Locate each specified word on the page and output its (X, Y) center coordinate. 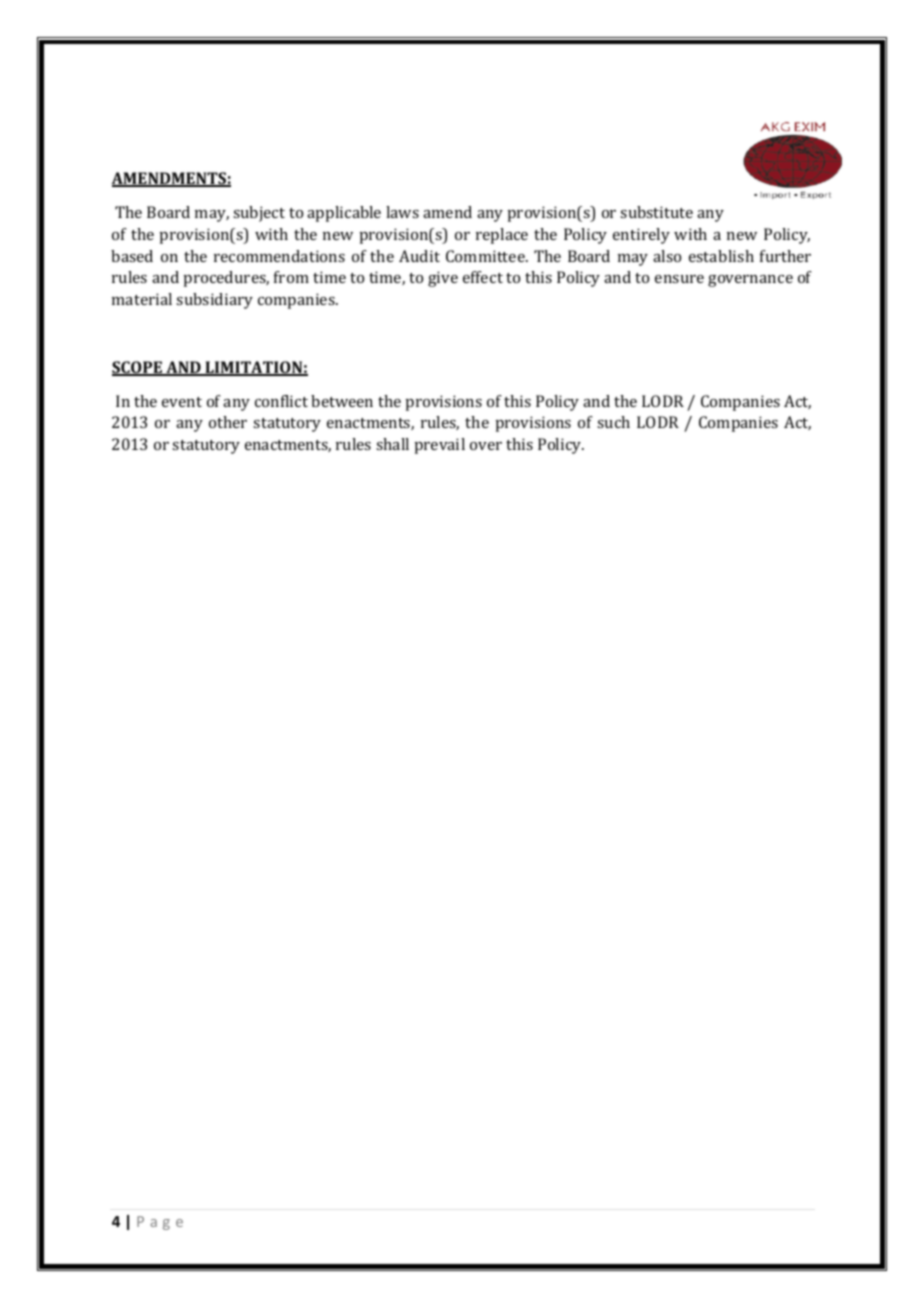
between (342, 401)
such (613, 422)
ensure (679, 279)
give (443, 279)
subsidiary (214, 301)
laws (402, 212)
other (228, 422)
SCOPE (138, 368)
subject (259, 214)
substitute (656, 212)
